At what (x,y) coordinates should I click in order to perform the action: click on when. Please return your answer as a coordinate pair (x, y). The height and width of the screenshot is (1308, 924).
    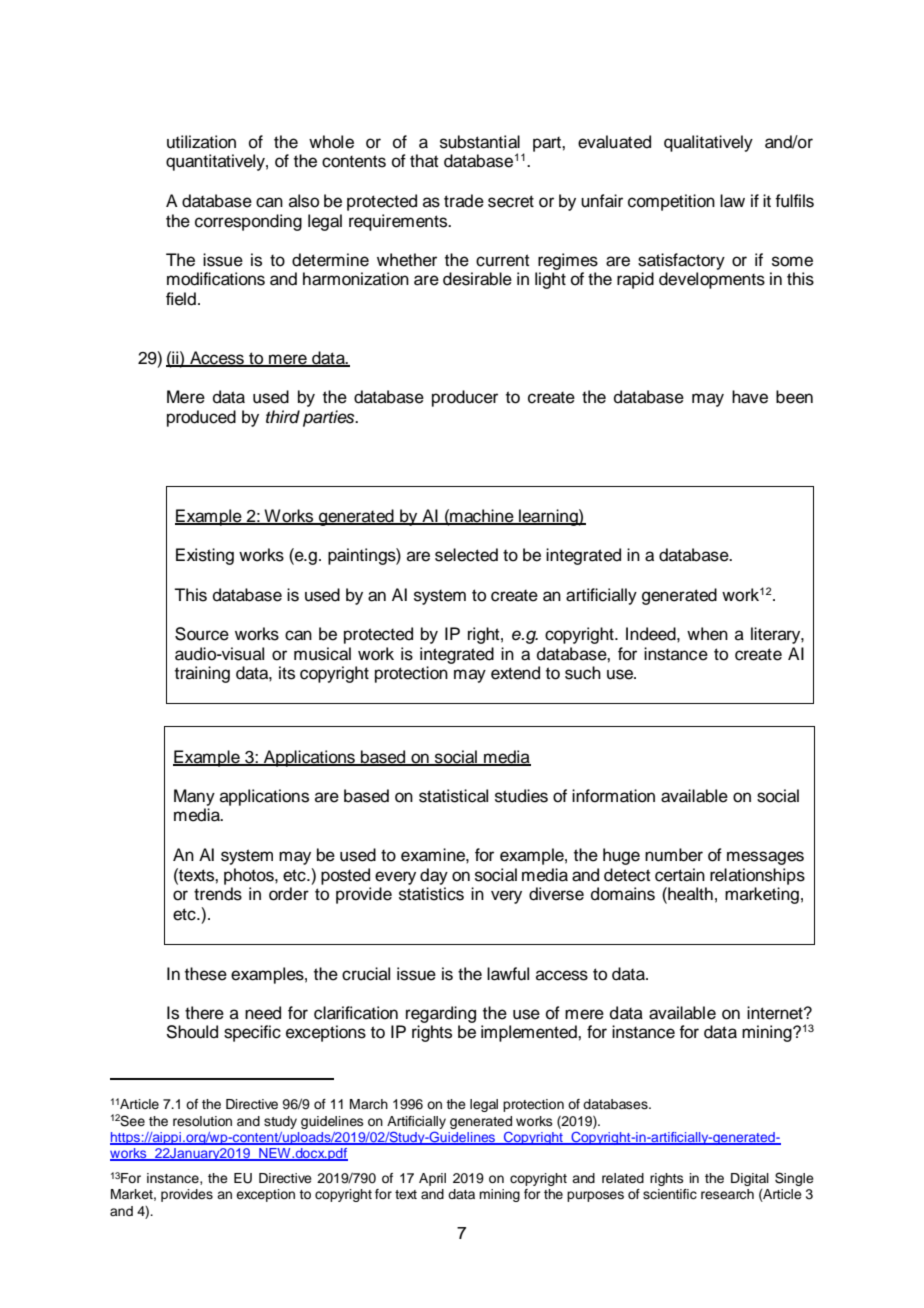
    Looking at the image, I should click on (707, 634).
